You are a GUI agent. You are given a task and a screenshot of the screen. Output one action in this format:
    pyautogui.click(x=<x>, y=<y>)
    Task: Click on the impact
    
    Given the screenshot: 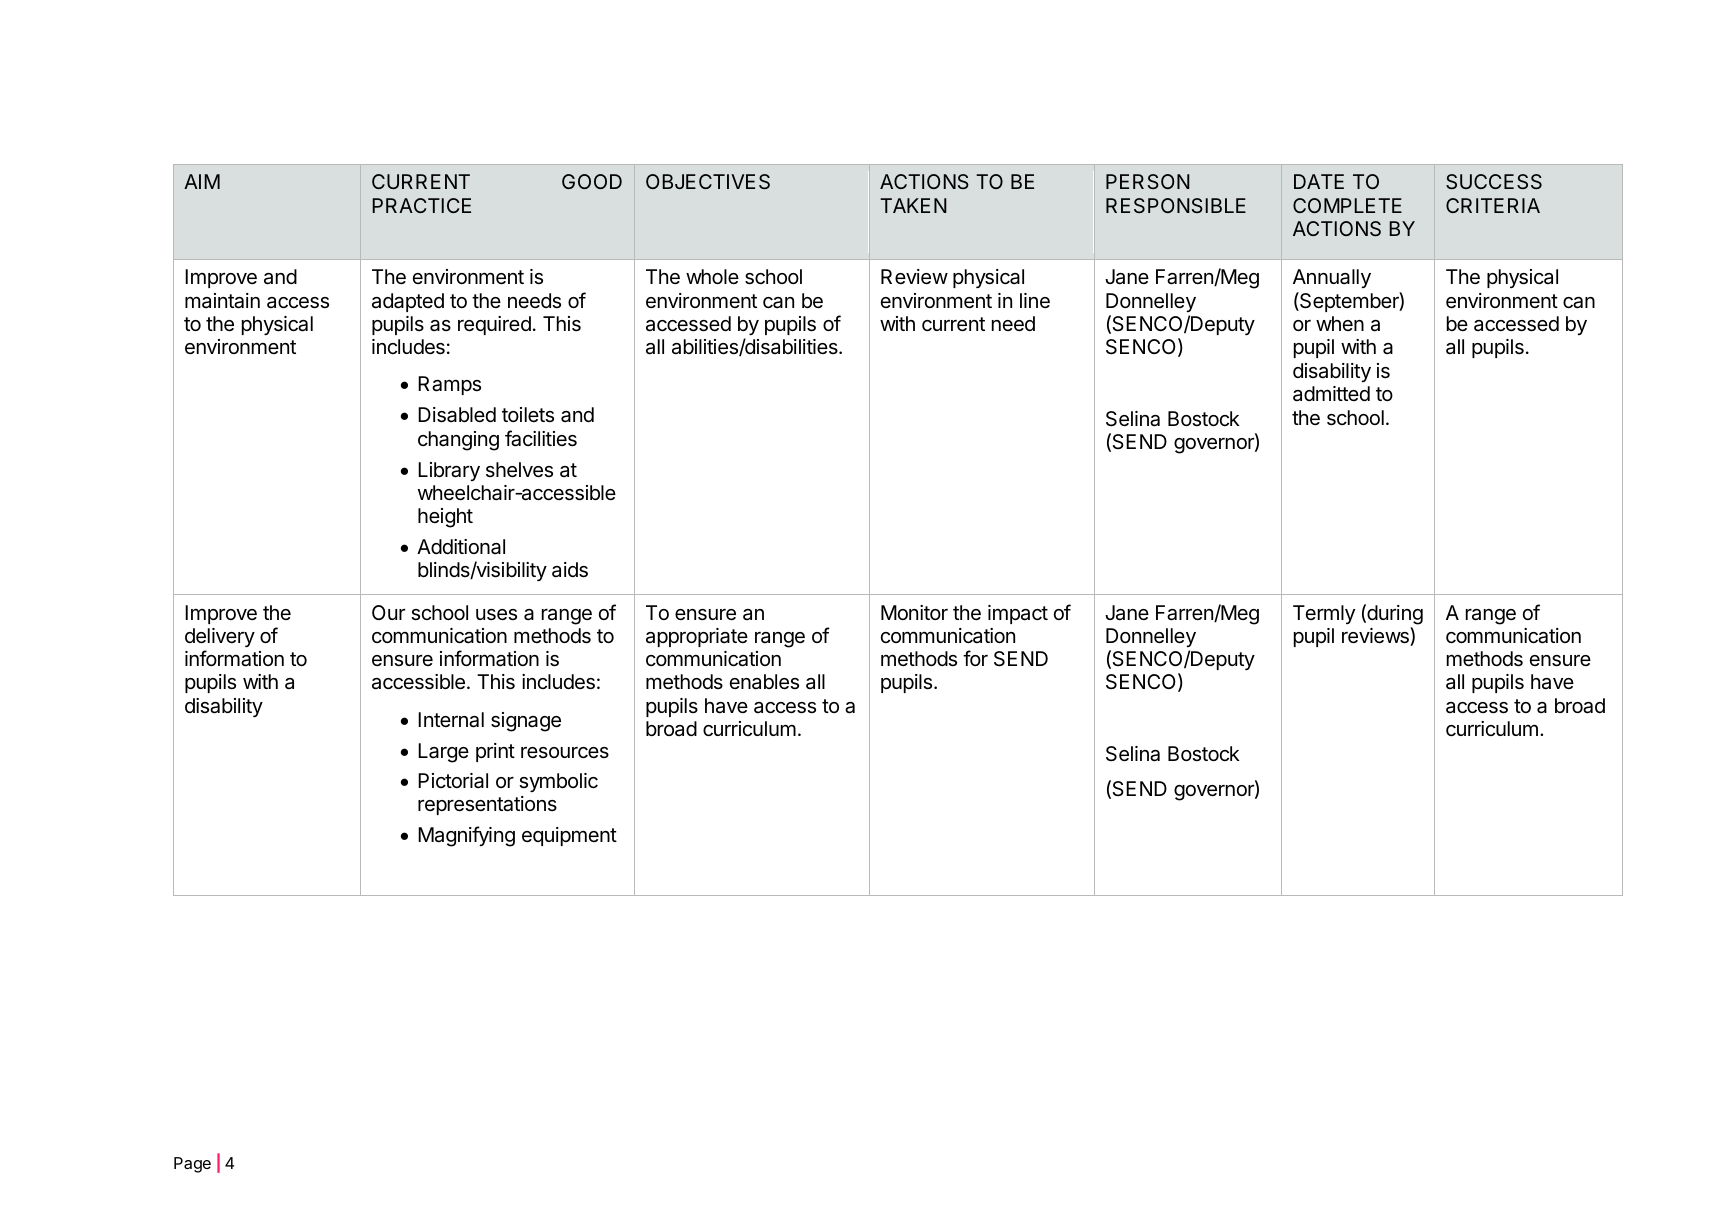 What is the action you would take?
    pyautogui.click(x=1018, y=614)
